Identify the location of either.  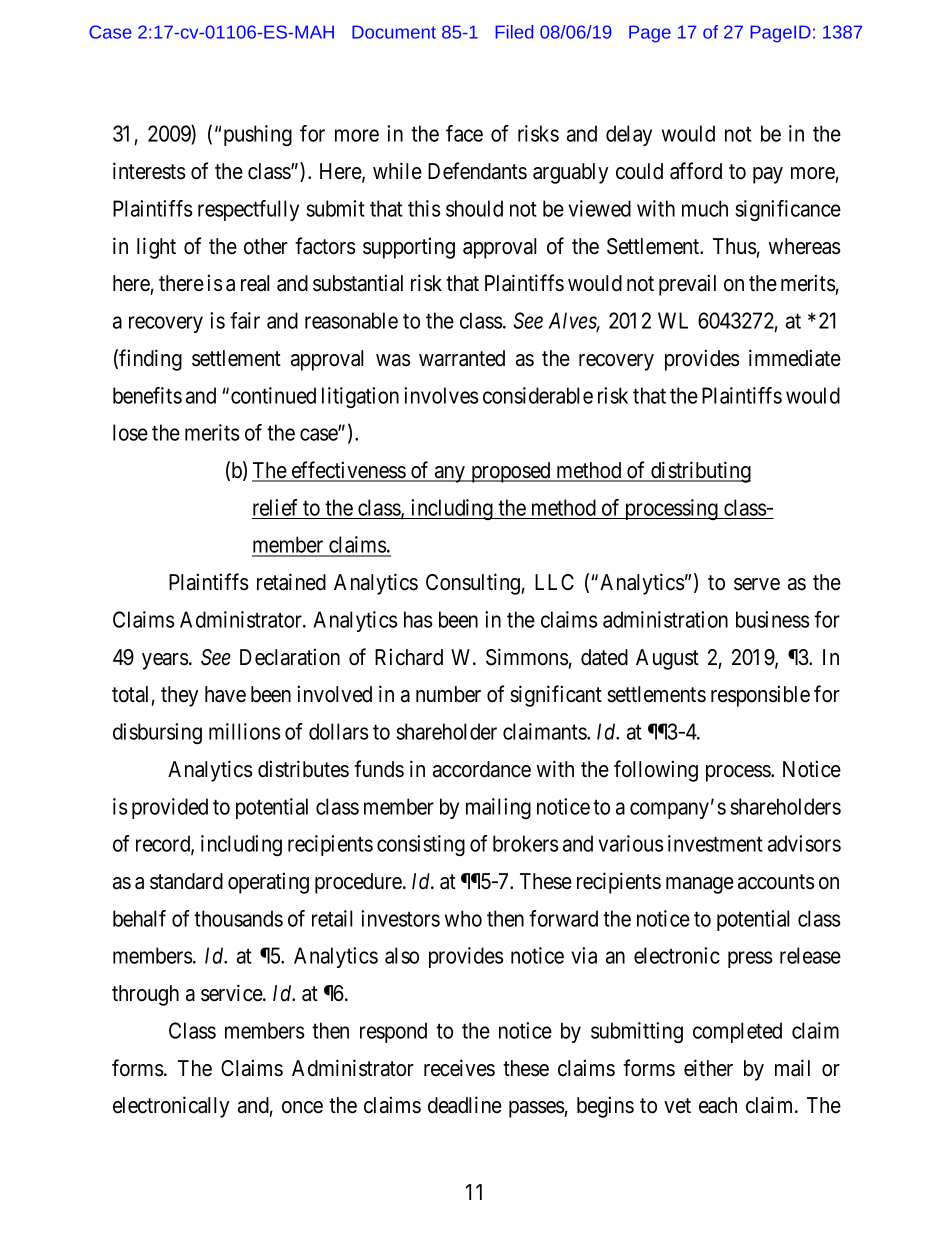
(708, 1068).
